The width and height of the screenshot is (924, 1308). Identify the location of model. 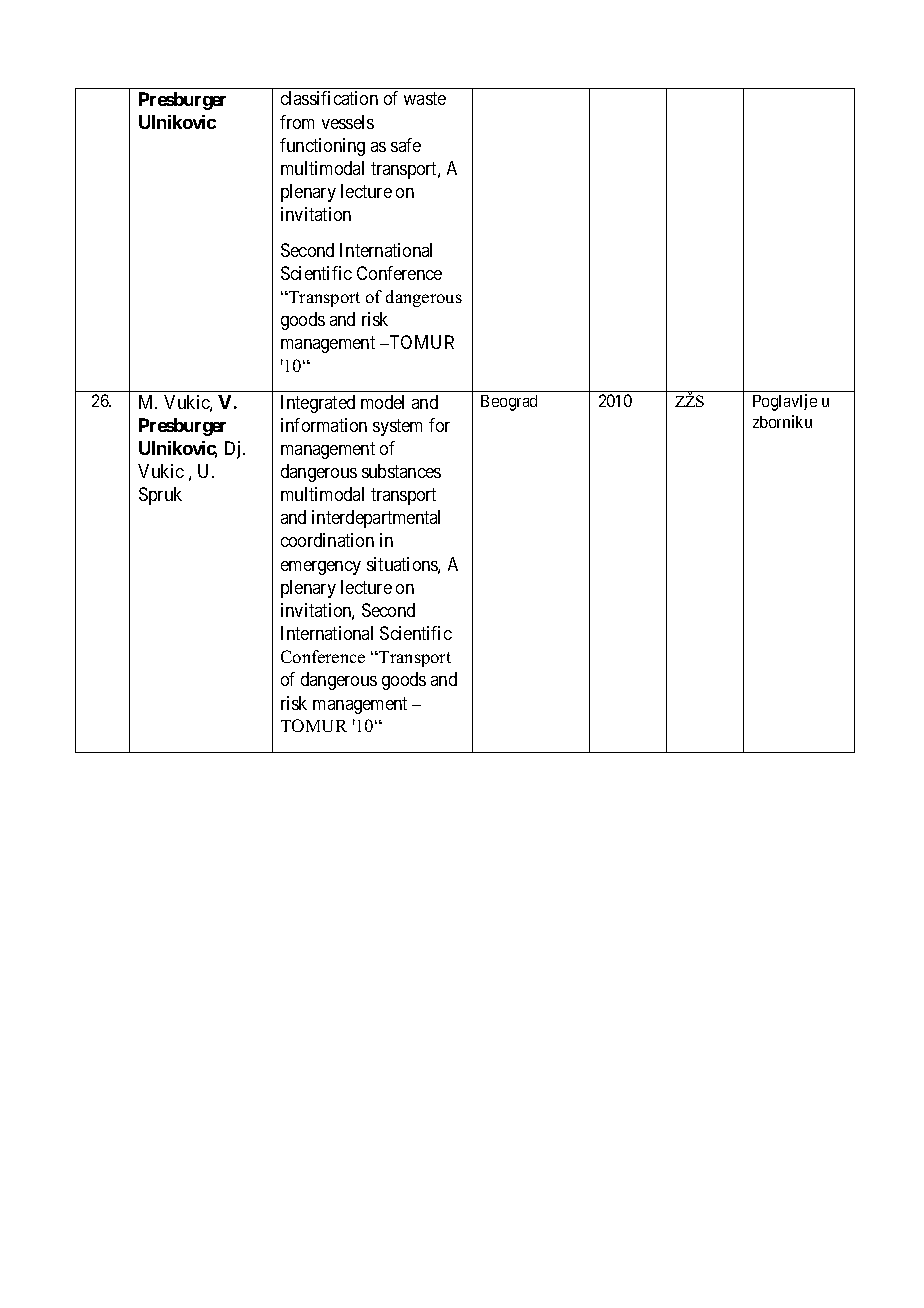
(382, 402).
